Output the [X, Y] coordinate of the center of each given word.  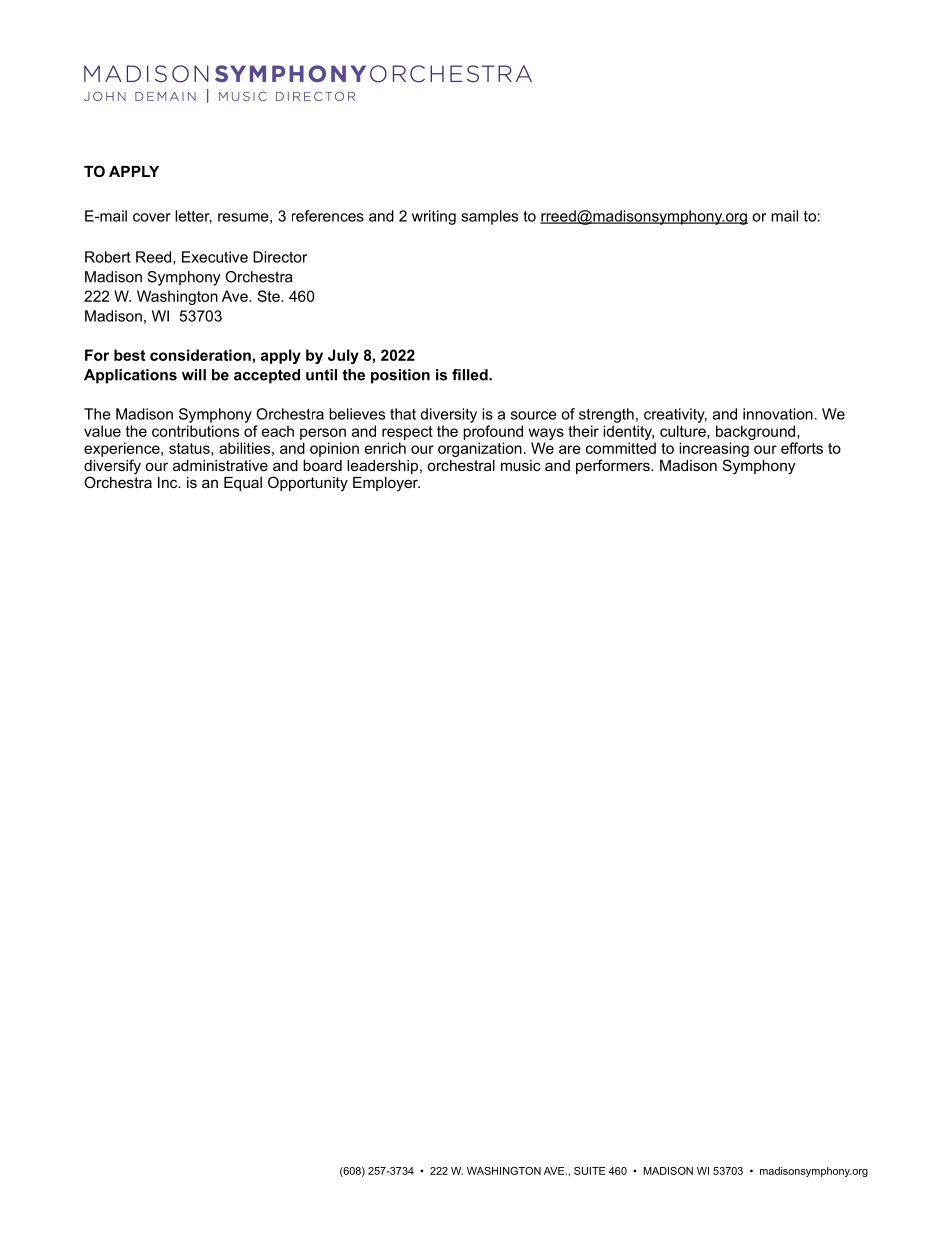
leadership [382, 467]
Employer [386, 484]
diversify [112, 468]
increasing [714, 451]
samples [489, 217]
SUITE [589, 1171]
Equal [243, 484]
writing [434, 217]
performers [614, 466]
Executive [215, 257]
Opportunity [308, 484]
